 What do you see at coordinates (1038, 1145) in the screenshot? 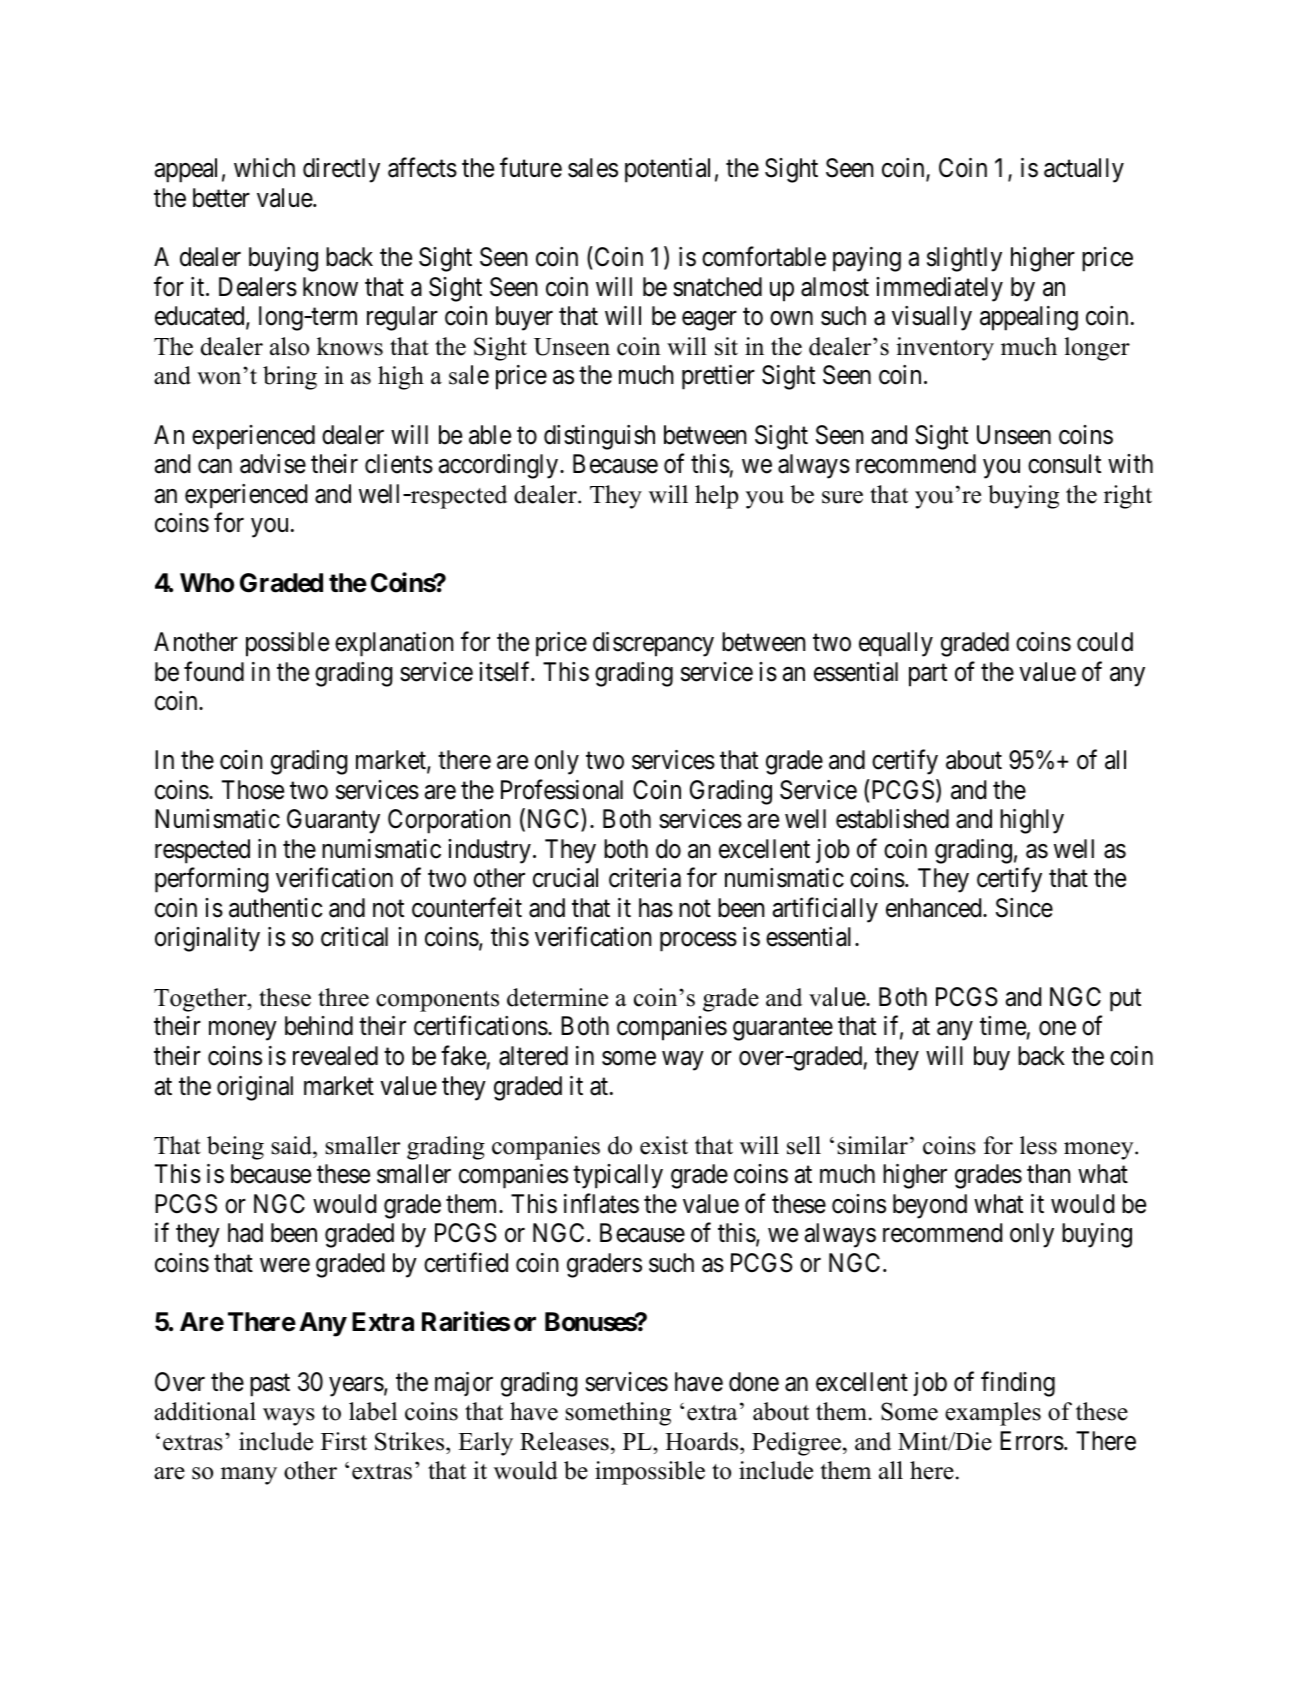
I see `less` at bounding box center [1038, 1145].
